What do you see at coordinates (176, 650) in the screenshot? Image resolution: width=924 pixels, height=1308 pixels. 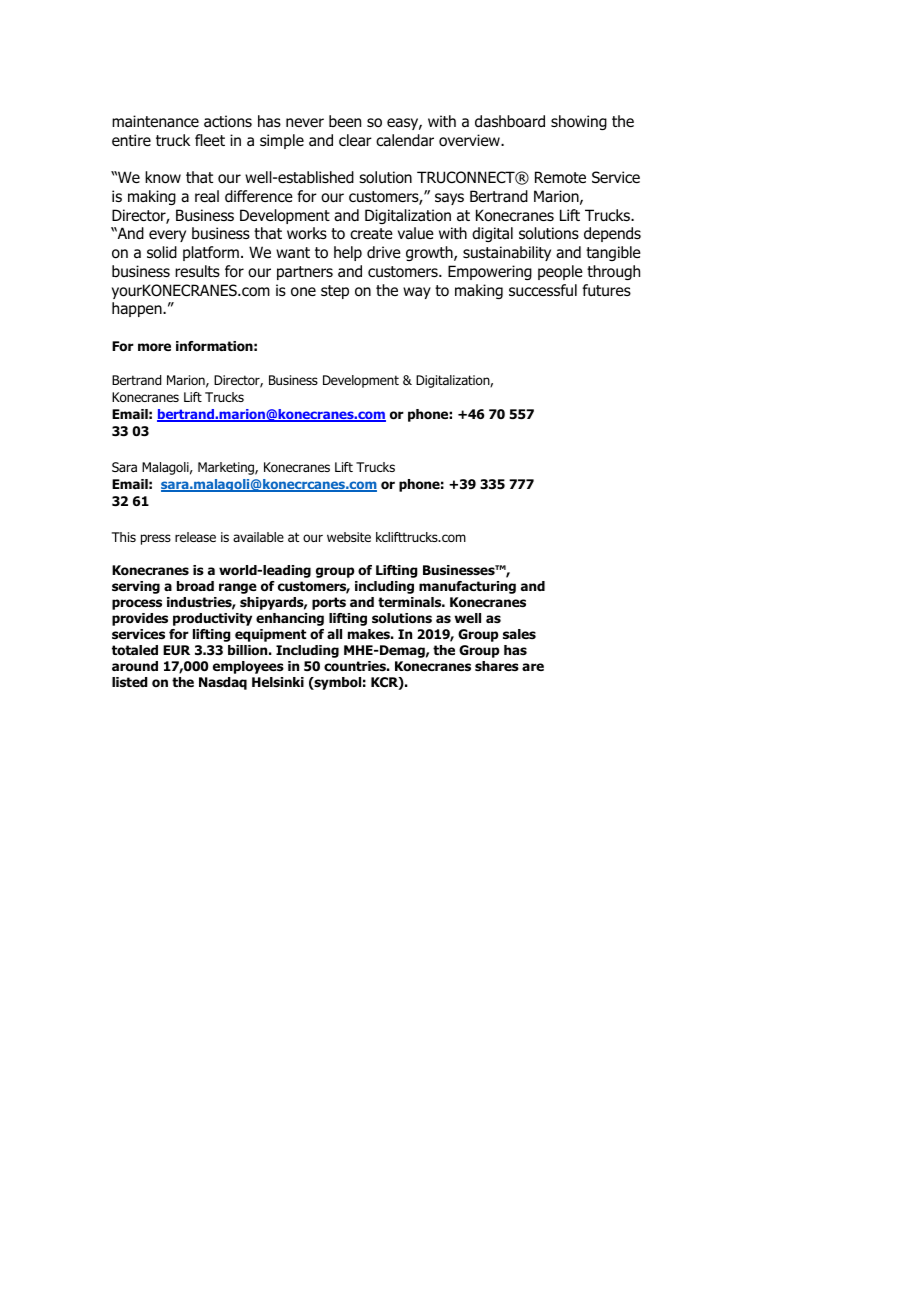 I see `EUR` at bounding box center [176, 650].
